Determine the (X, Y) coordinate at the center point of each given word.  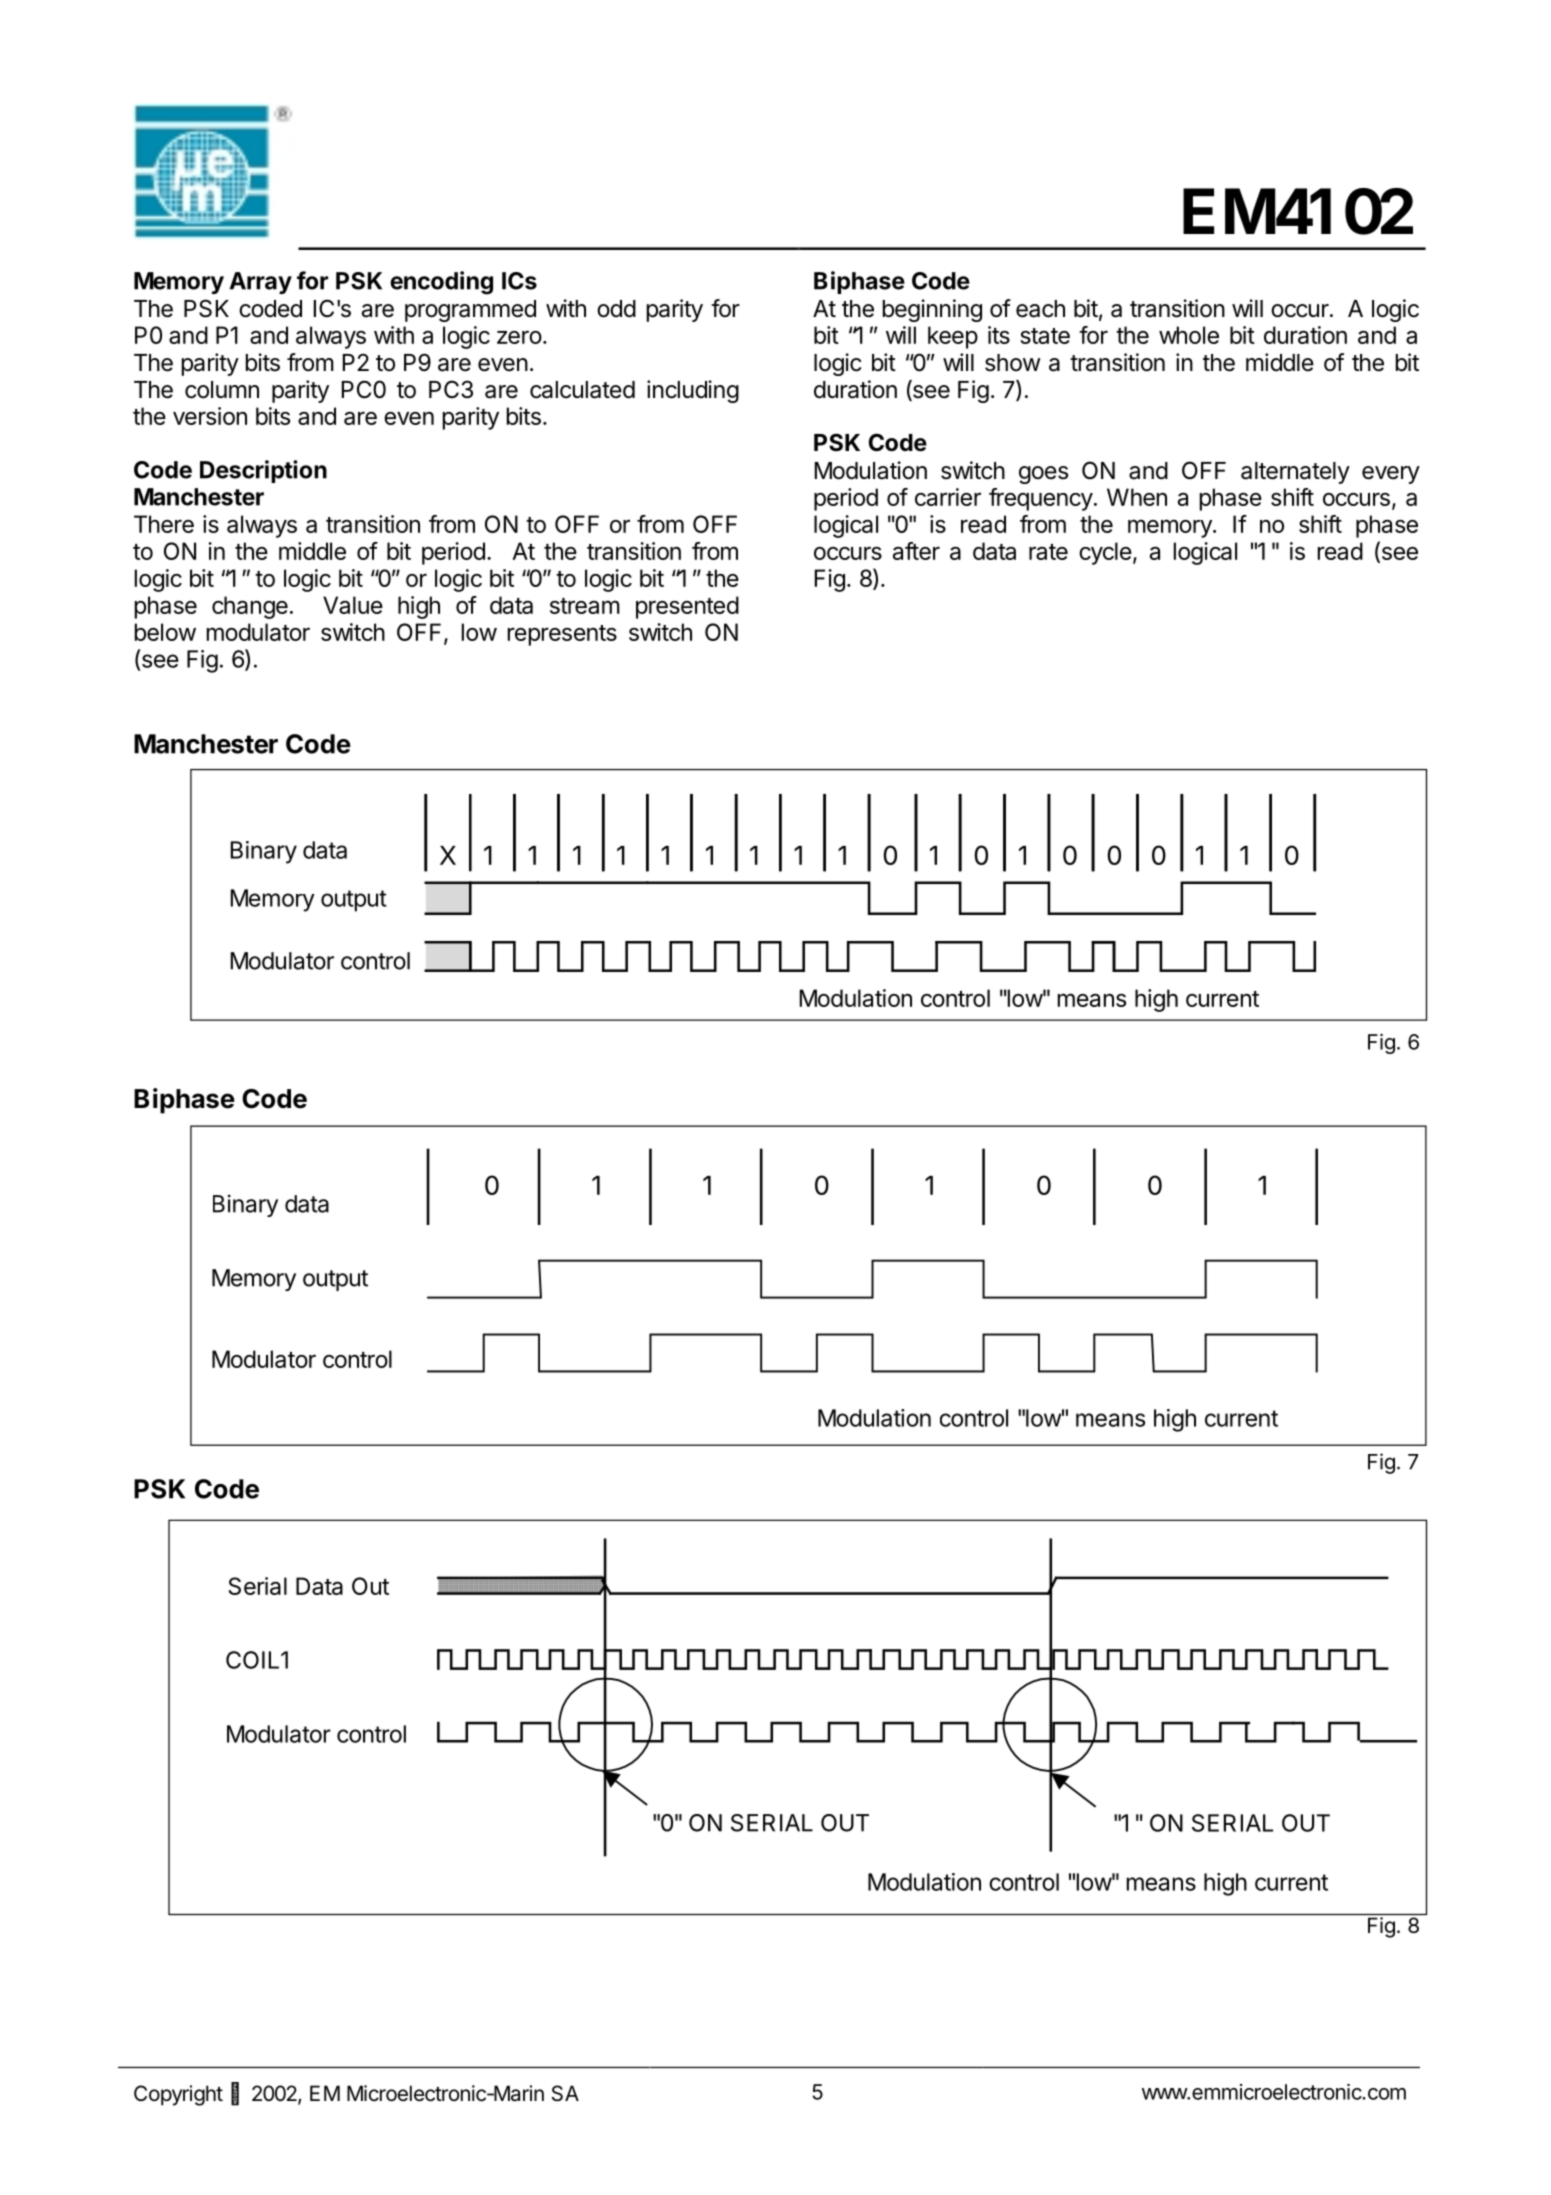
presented (687, 607)
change (250, 607)
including (693, 391)
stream (585, 606)
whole (1189, 335)
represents (562, 635)
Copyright (178, 2095)
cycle (1105, 553)
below (165, 632)
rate (1048, 552)
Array (261, 283)
